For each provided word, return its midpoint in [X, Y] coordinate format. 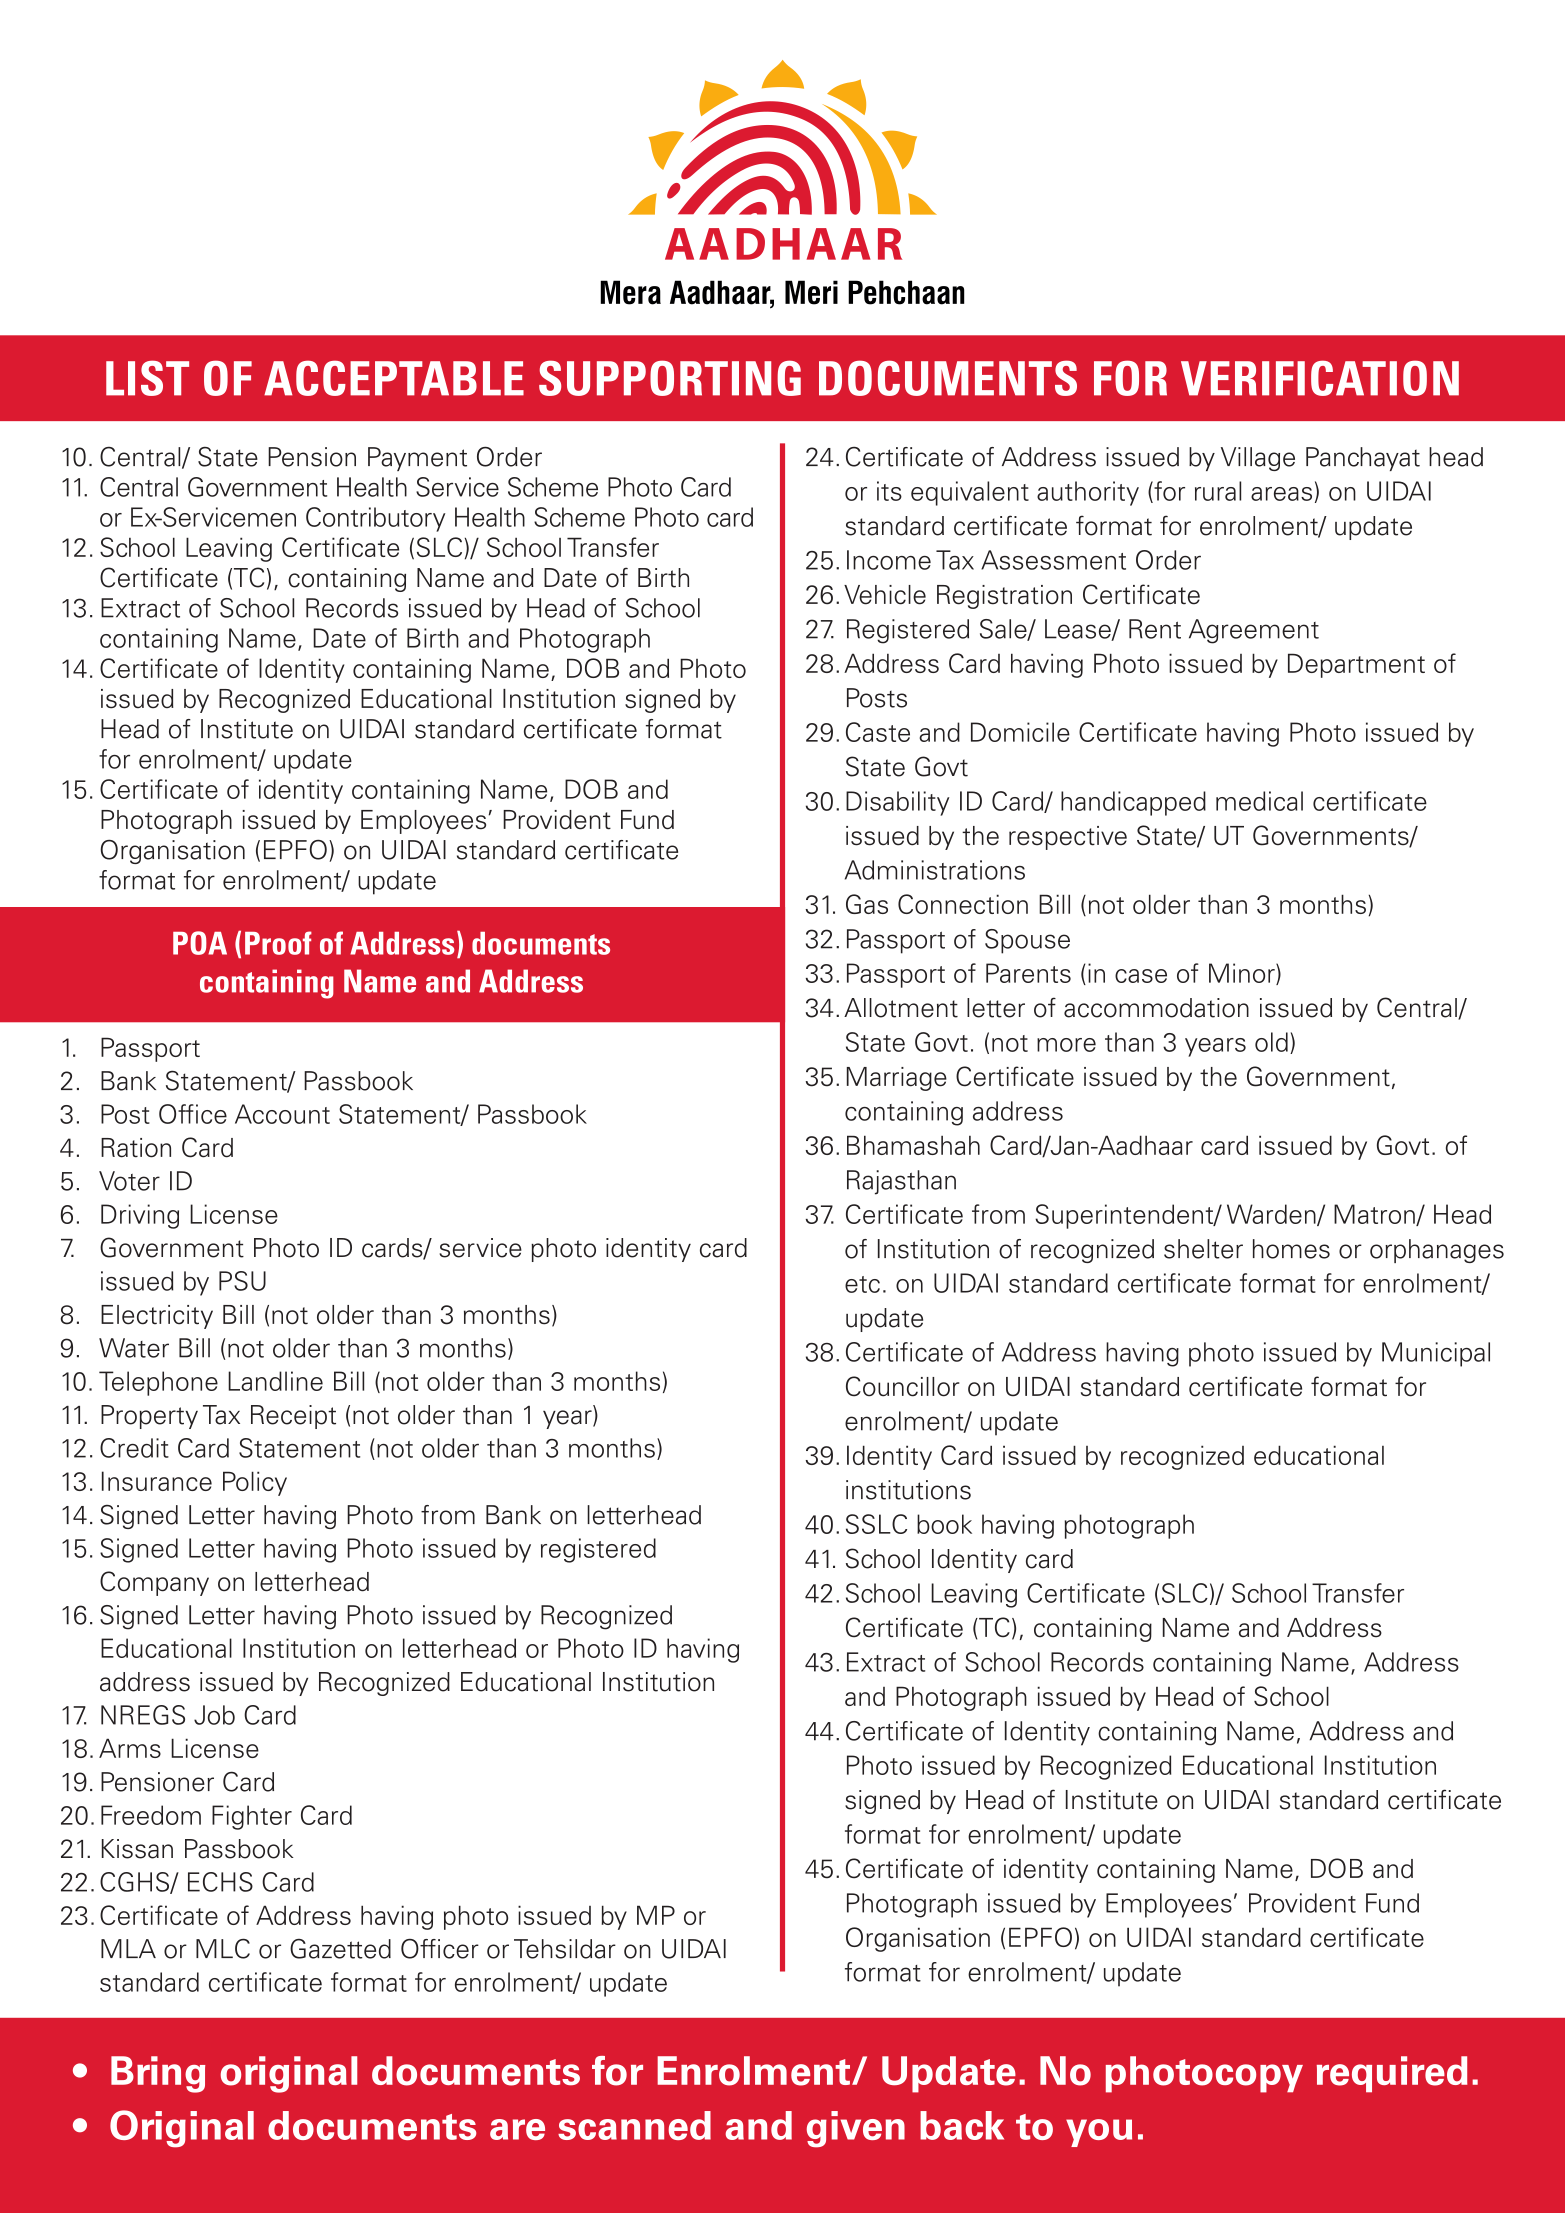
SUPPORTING [670, 378]
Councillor [903, 1386]
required [1392, 2074]
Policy [255, 1483]
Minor [1243, 974]
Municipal [1436, 1354]
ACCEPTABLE [394, 378]
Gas [867, 904]
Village [1258, 459]
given [856, 2129]
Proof [278, 943]
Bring [158, 2074]
